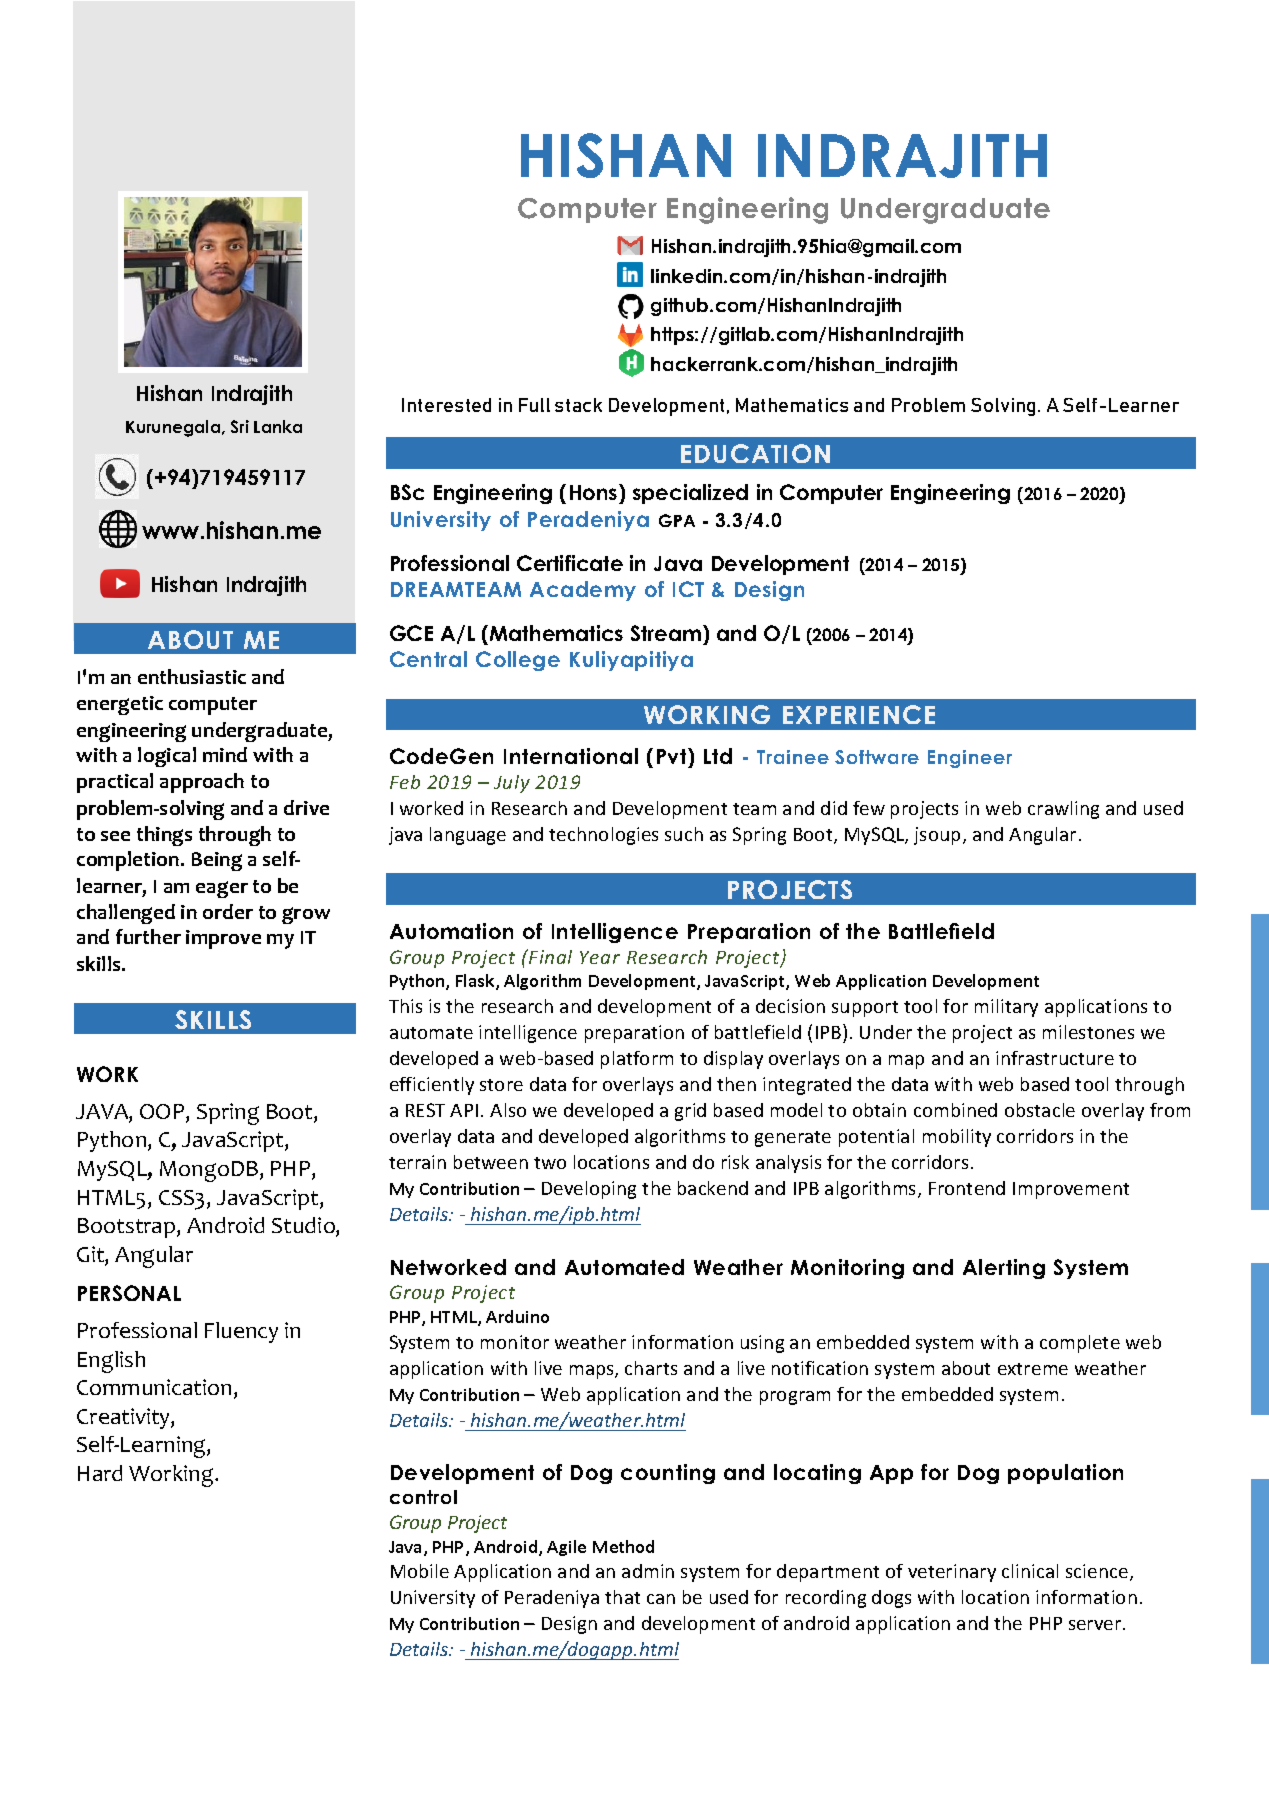  What do you see at coordinates (240, 426) in the screenshot?
I see `Sri` at bounding box center [240, 426].
